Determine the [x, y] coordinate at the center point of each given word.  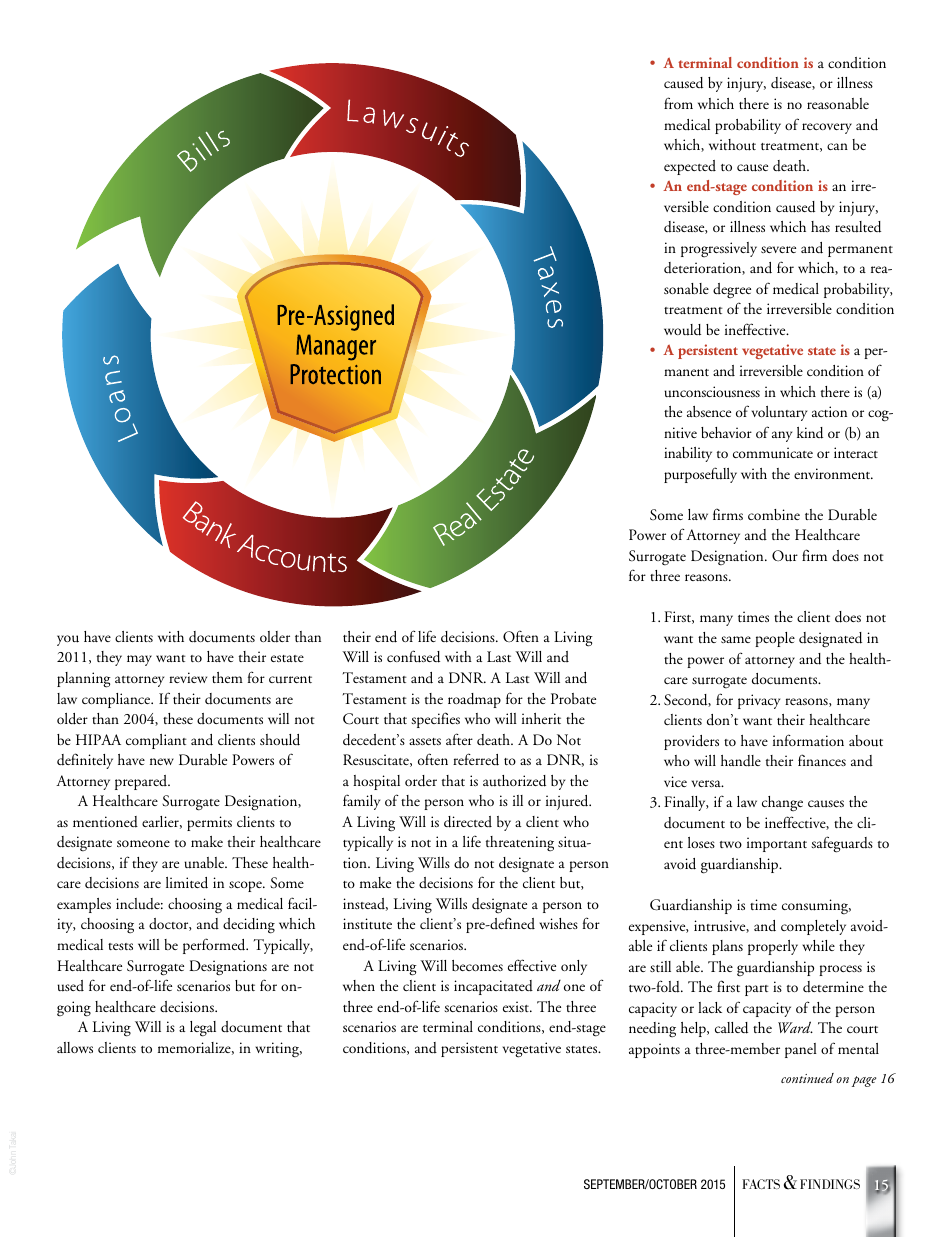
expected [690, 167]
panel [801, 1050]
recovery [827, 128]
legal [203, 1029]
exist [517, 1006]
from [678, 103]
